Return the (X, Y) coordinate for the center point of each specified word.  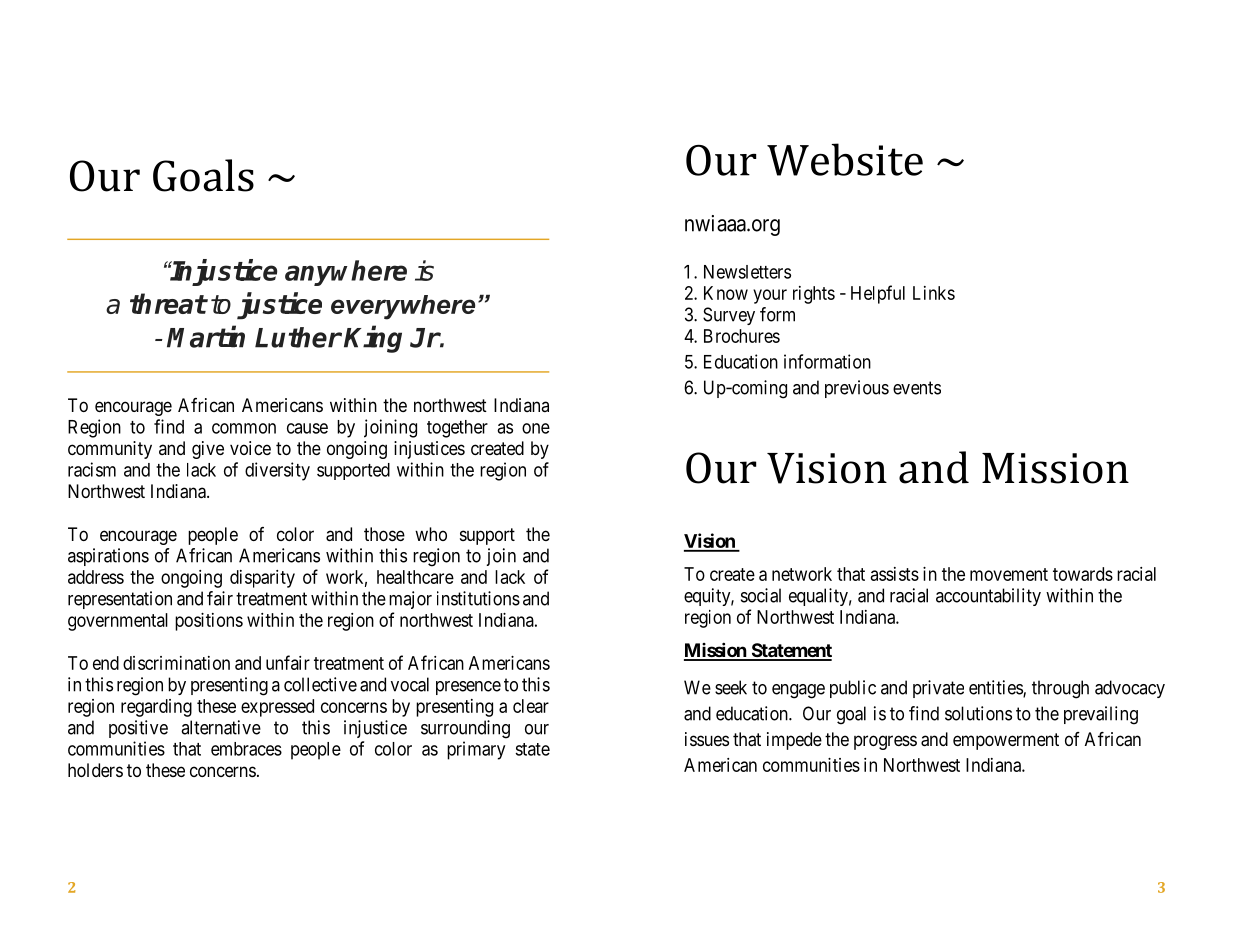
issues (707, 739)
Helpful (878, 294)
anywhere (346, 273)
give (208, 450)
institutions (478, 598)
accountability (988, 597)
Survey (729, 316)
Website (845, 159)
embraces (246, 749)
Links (934, 293)
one (536, 428)
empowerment (1006, 741)
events (917, 388)
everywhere (403, 307)
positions (209, 622)
